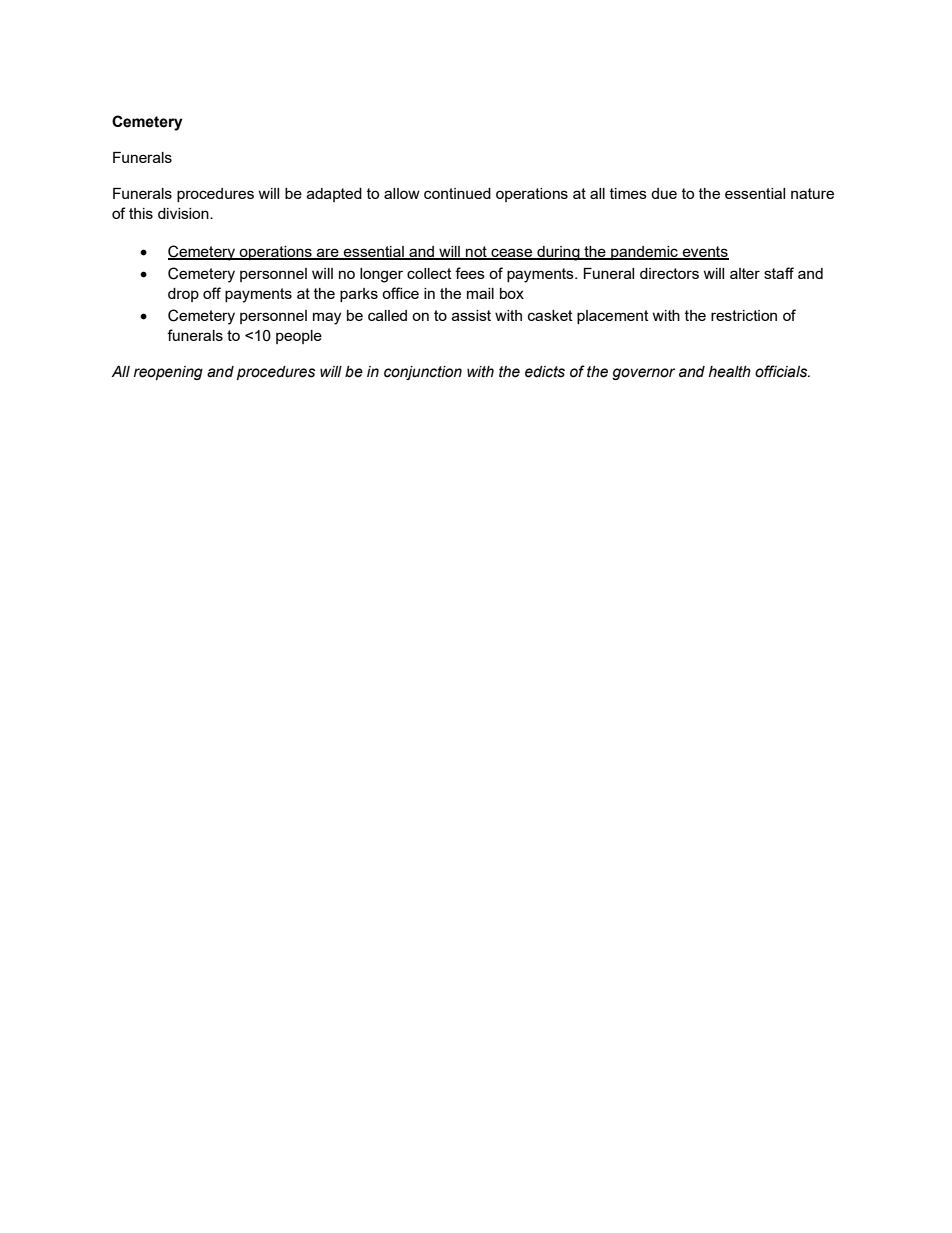 This screenshot has height=1233, width=952. Describe the element at coordinates (457, 193) in the screenshot. I see `continued` at that location.
